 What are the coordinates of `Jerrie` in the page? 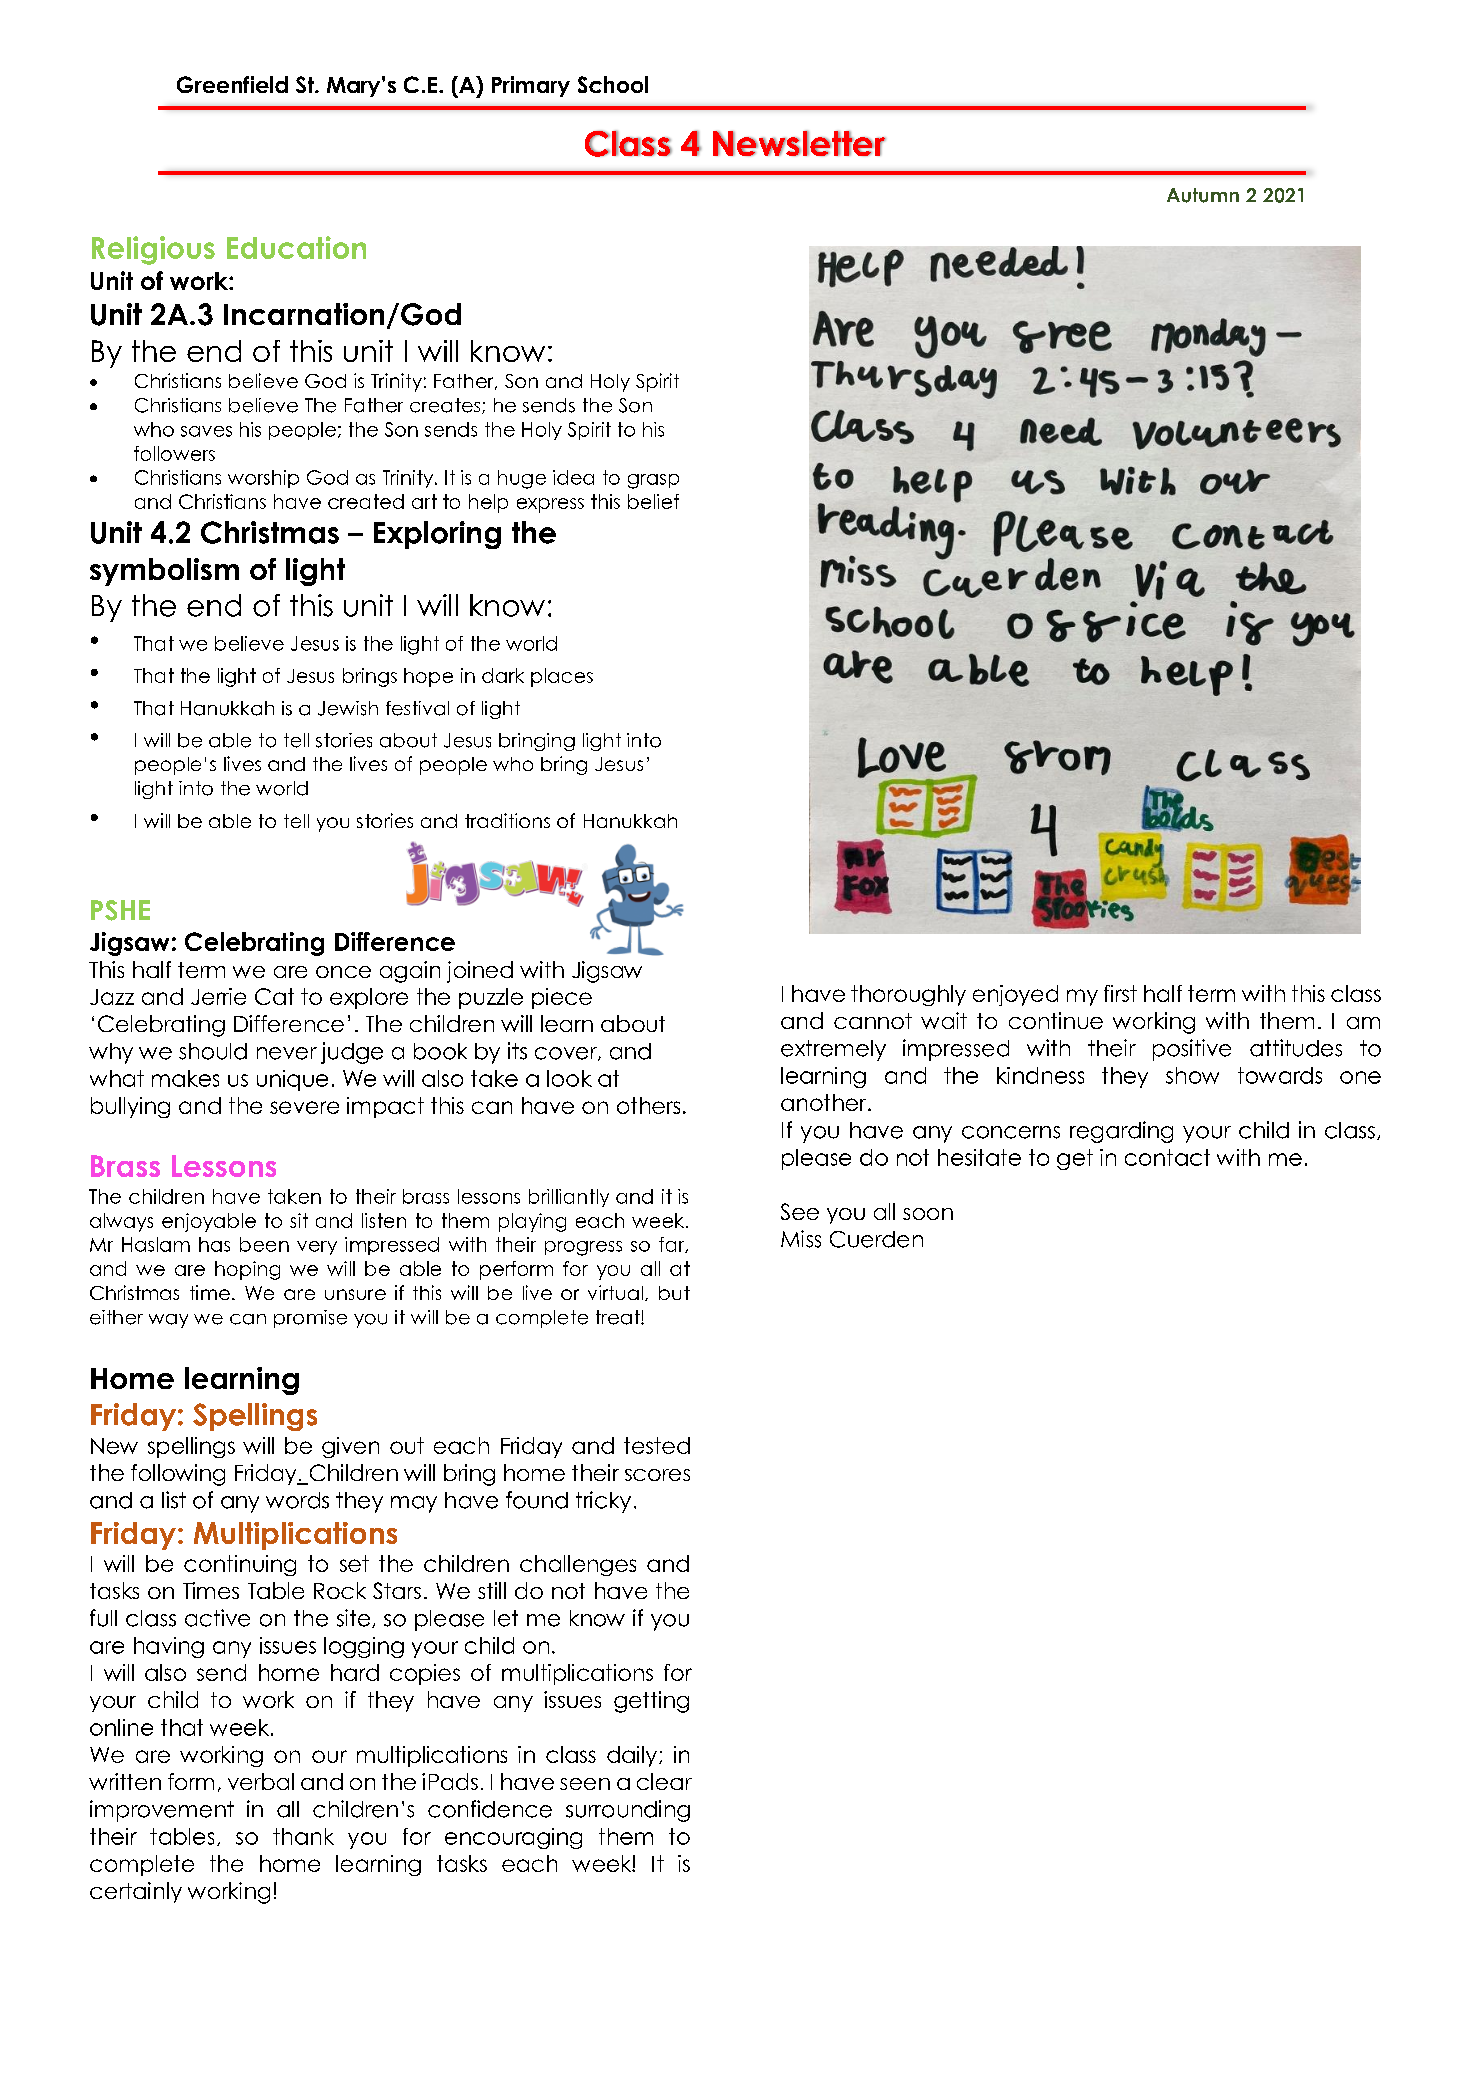 It's located at (218, 996).
